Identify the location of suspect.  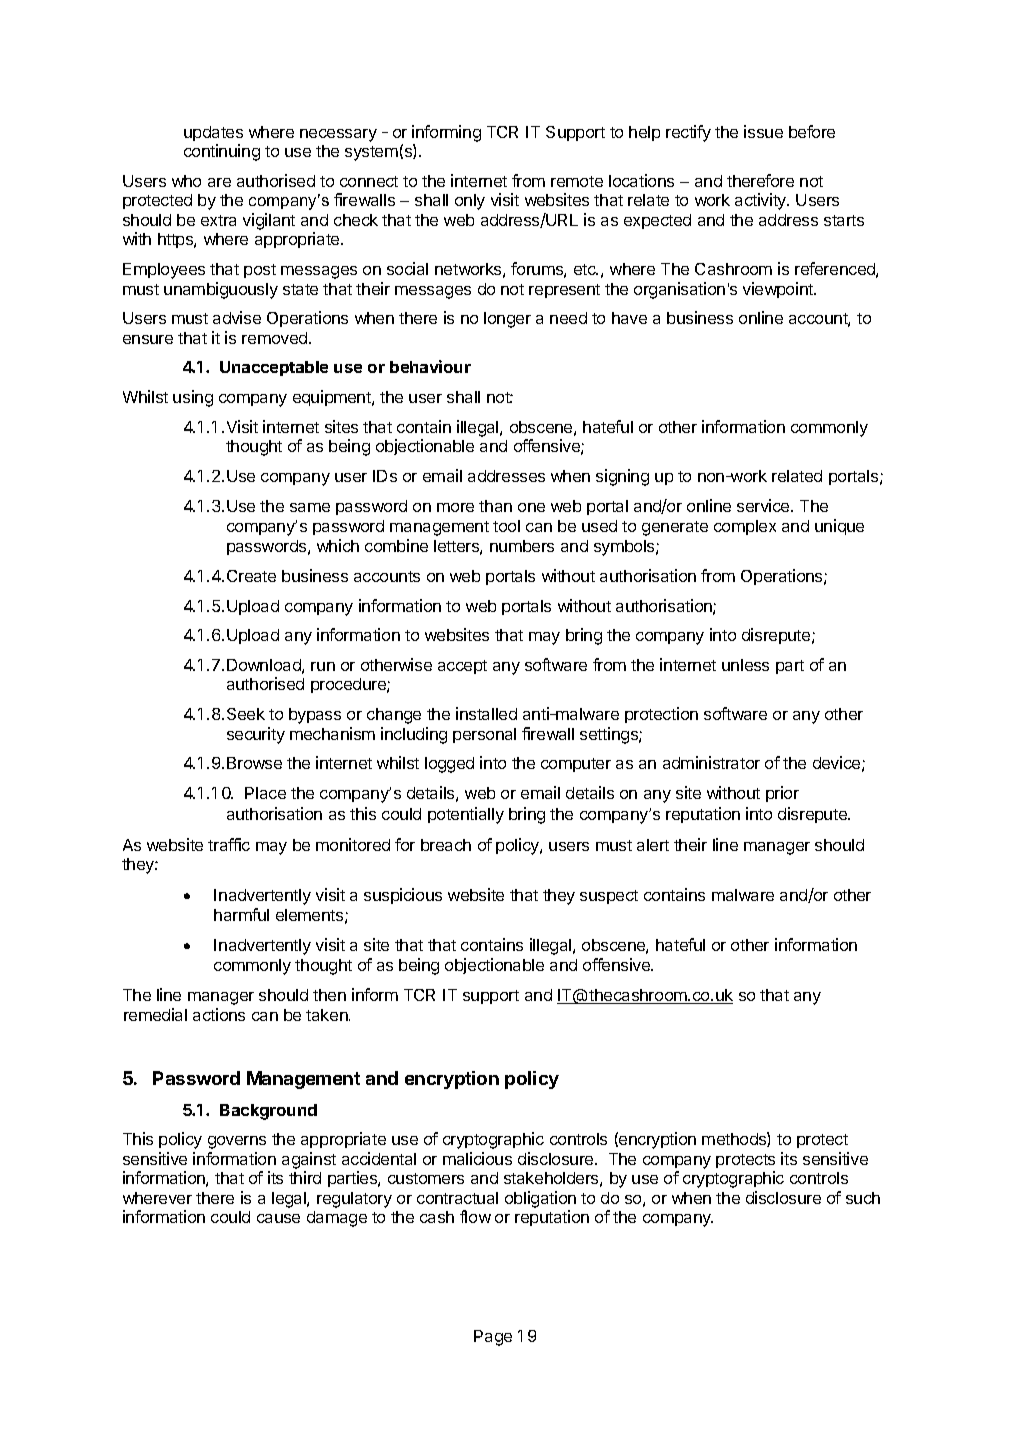
(609, 897).
